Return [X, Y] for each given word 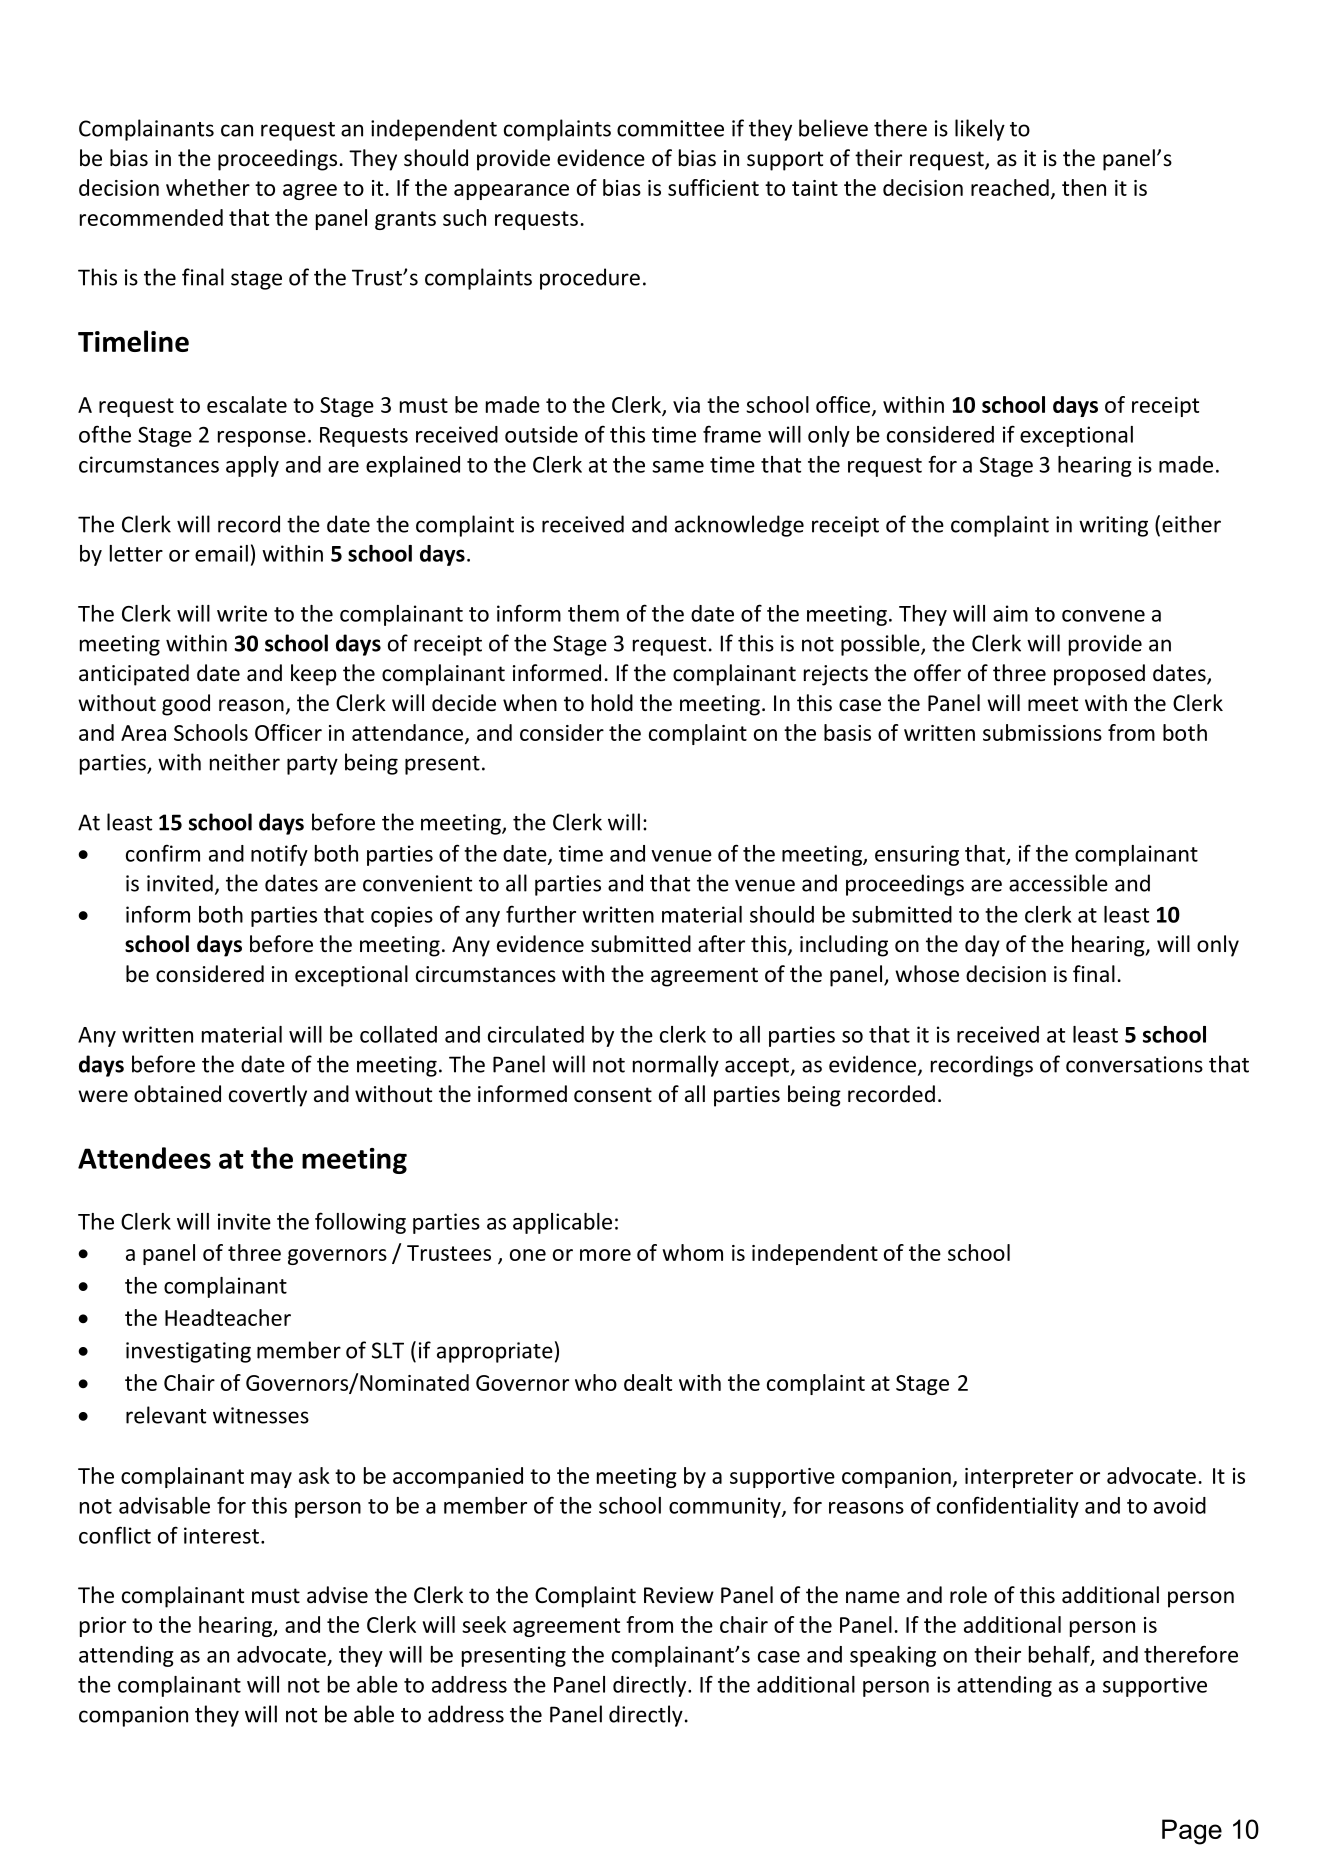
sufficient [713, 187]
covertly [268, 1096]
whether [208, 187]
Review [679, 1595]
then [1084, 187]
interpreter [1019, 1478]
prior [103, 1627]
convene [1103, 616]
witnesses [261, 1415]
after [721, 944]
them [593, 613]
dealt [648, 1382]
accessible [1058, 883]
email [221, 553]
